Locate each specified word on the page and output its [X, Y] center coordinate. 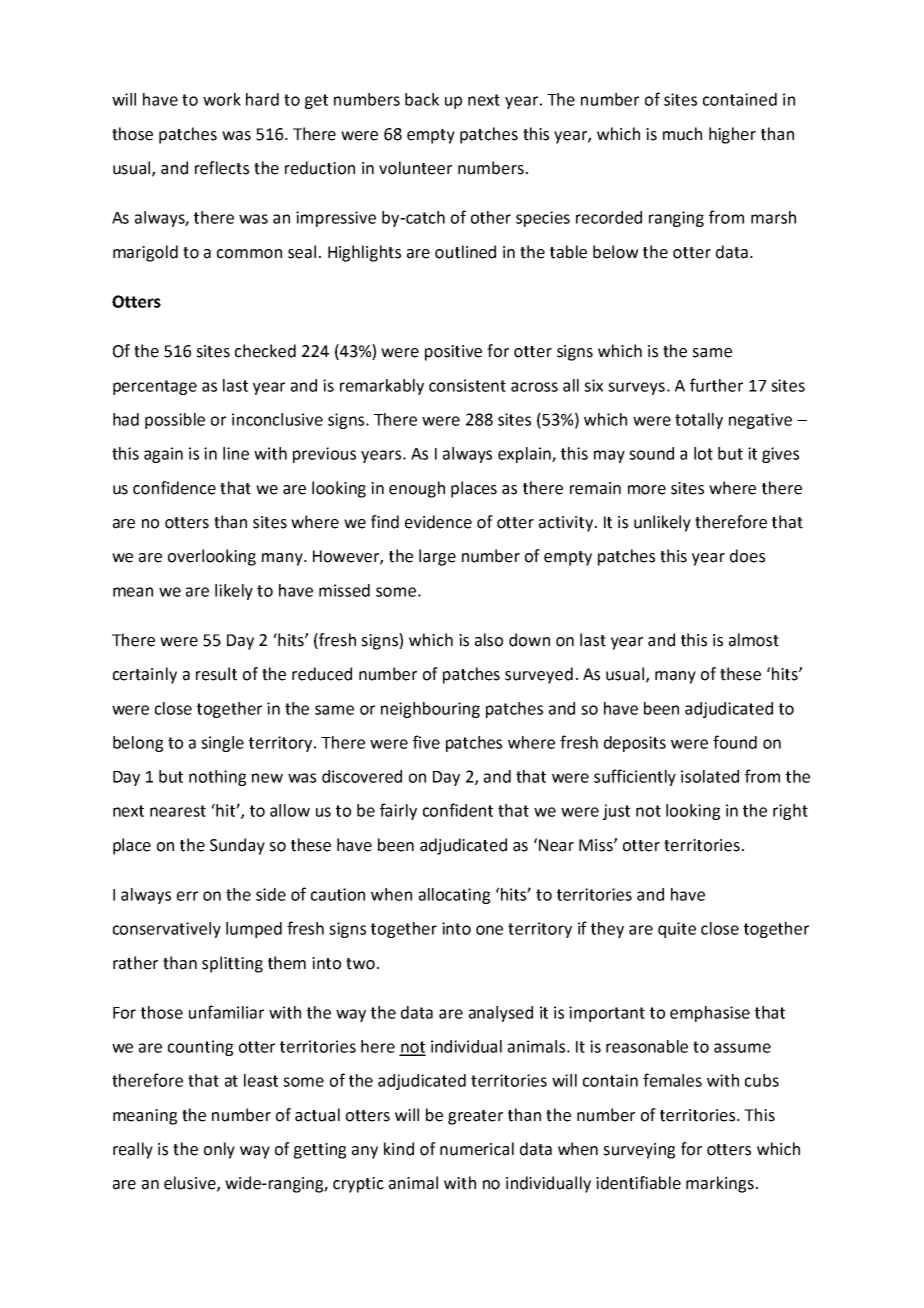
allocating [454, 896]
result [216, 674]
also [489, 640]
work [222, 99]
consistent [467, 385]
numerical [477, 1149]
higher [732, 135]
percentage [155, 387]
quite [677, 930]
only [219, 1150]
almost [754, 640]
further [716, 385]
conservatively [167, 930]
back [422, 99]
